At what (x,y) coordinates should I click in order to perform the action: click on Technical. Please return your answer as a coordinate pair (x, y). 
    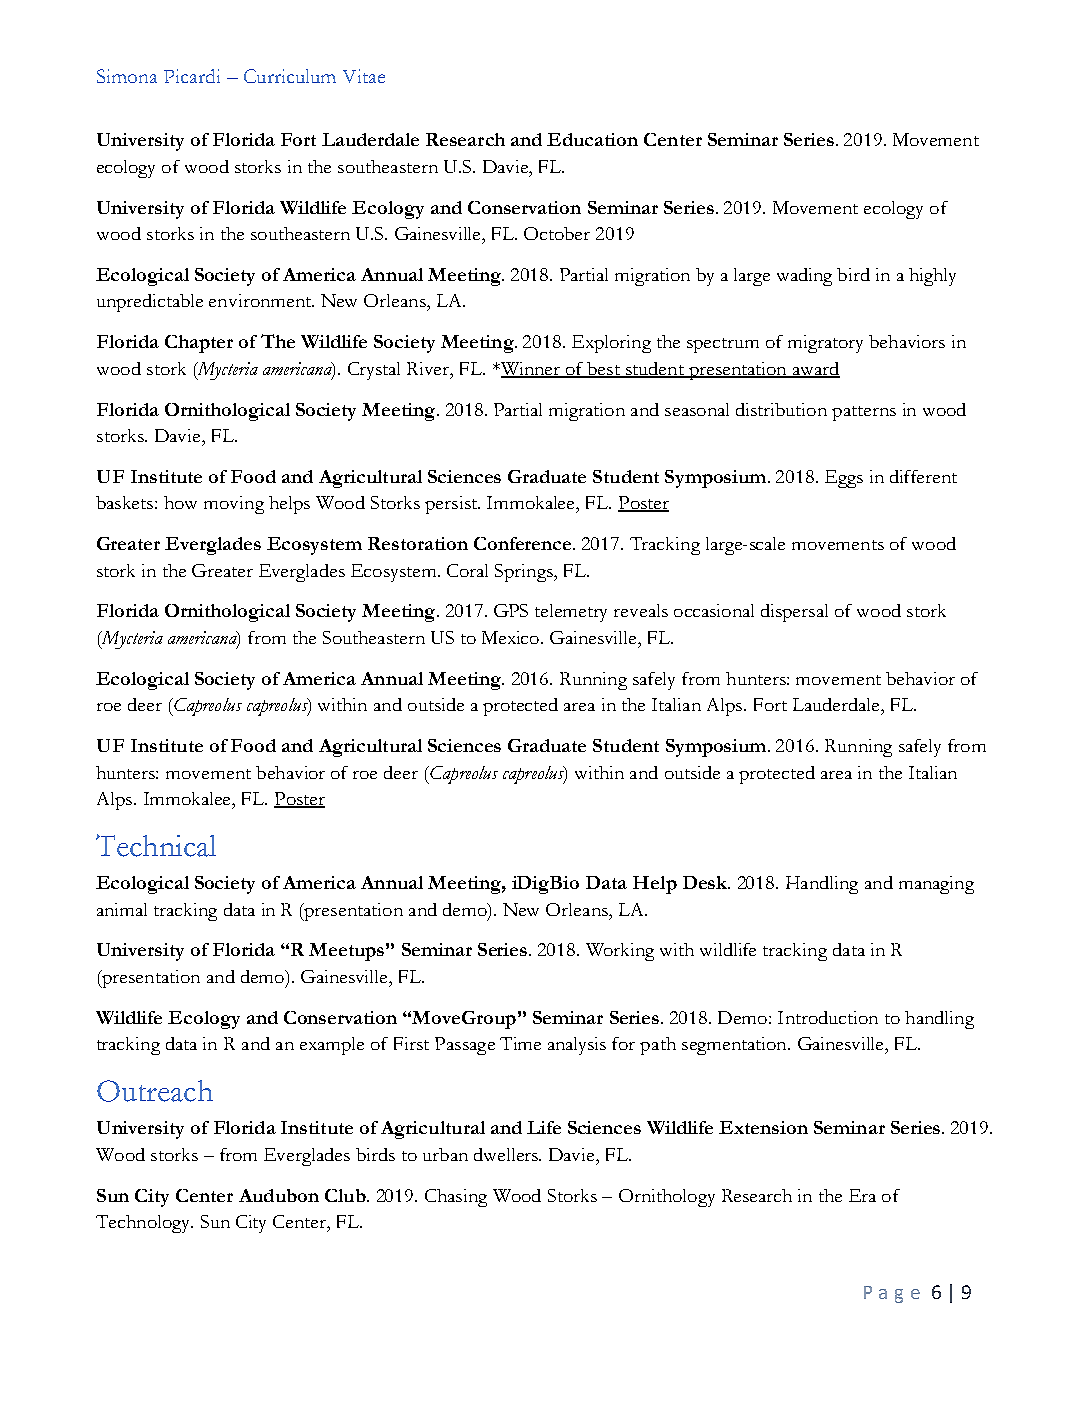
    Looking at the image, I should click on (156, 845).
